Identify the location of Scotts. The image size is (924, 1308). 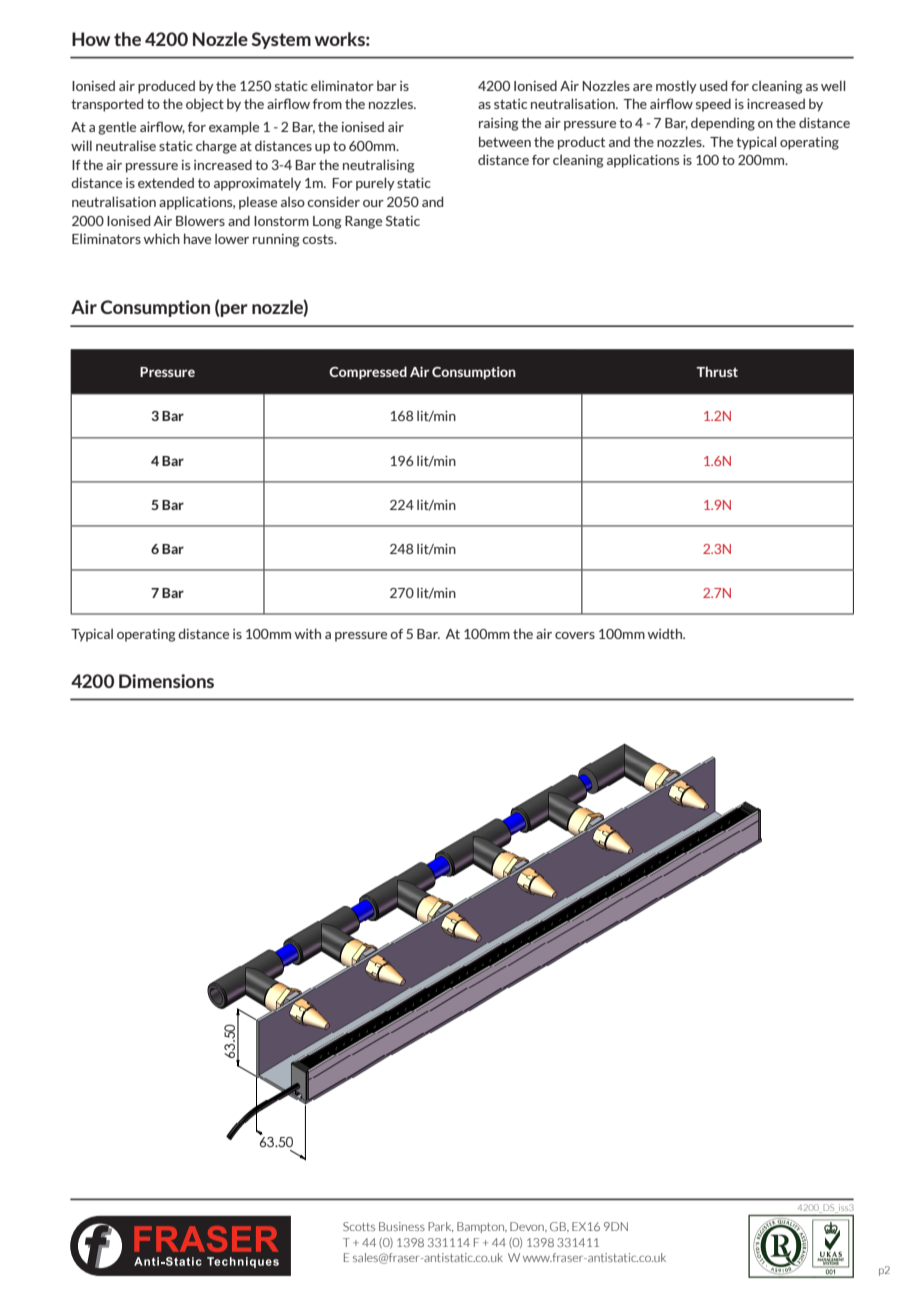
(359, 1226).
